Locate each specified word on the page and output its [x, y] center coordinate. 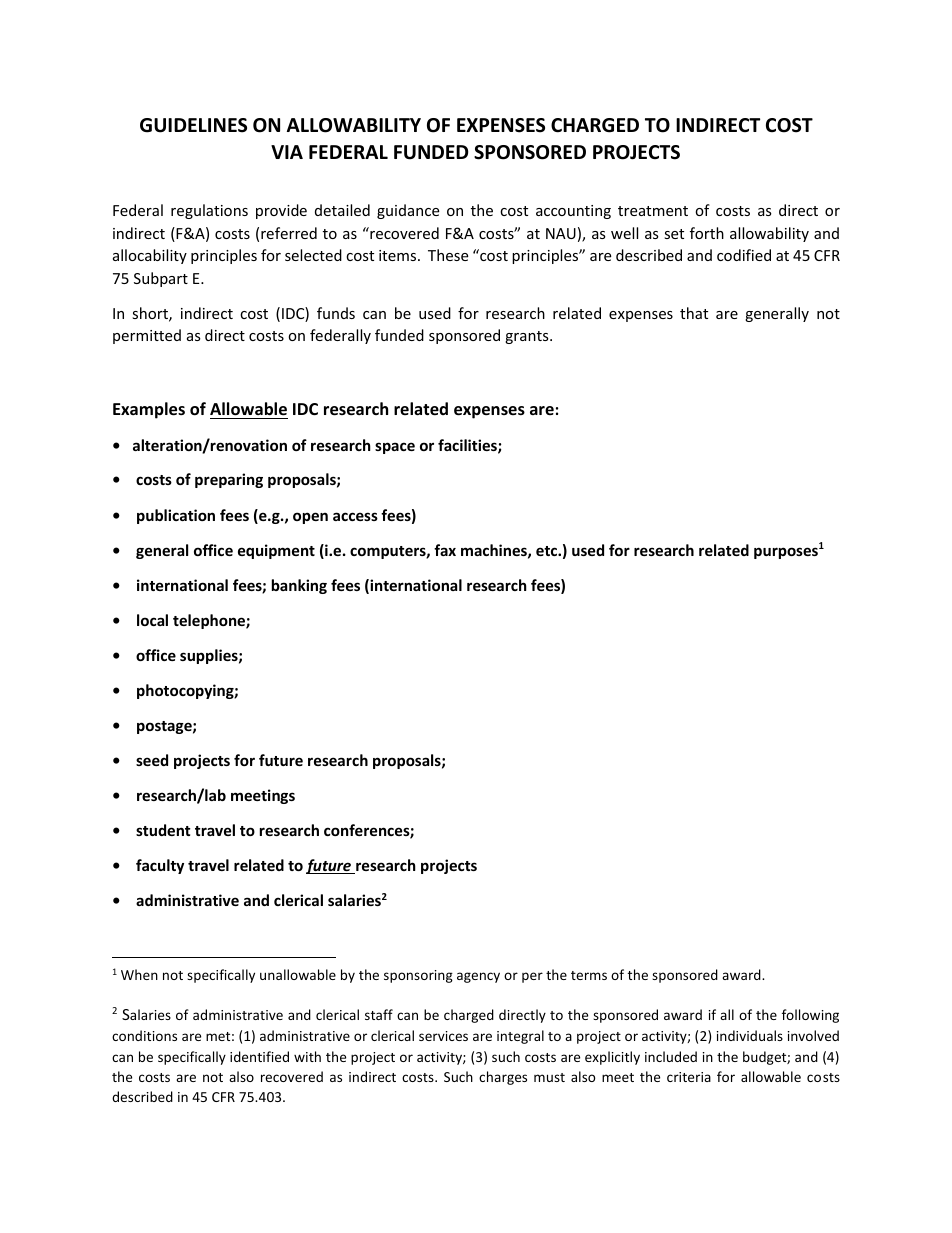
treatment [653, 211]
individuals [750, 1035]
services [443, 1036]
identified [259, 1056]
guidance [408, 211]
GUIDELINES [193, 125]
